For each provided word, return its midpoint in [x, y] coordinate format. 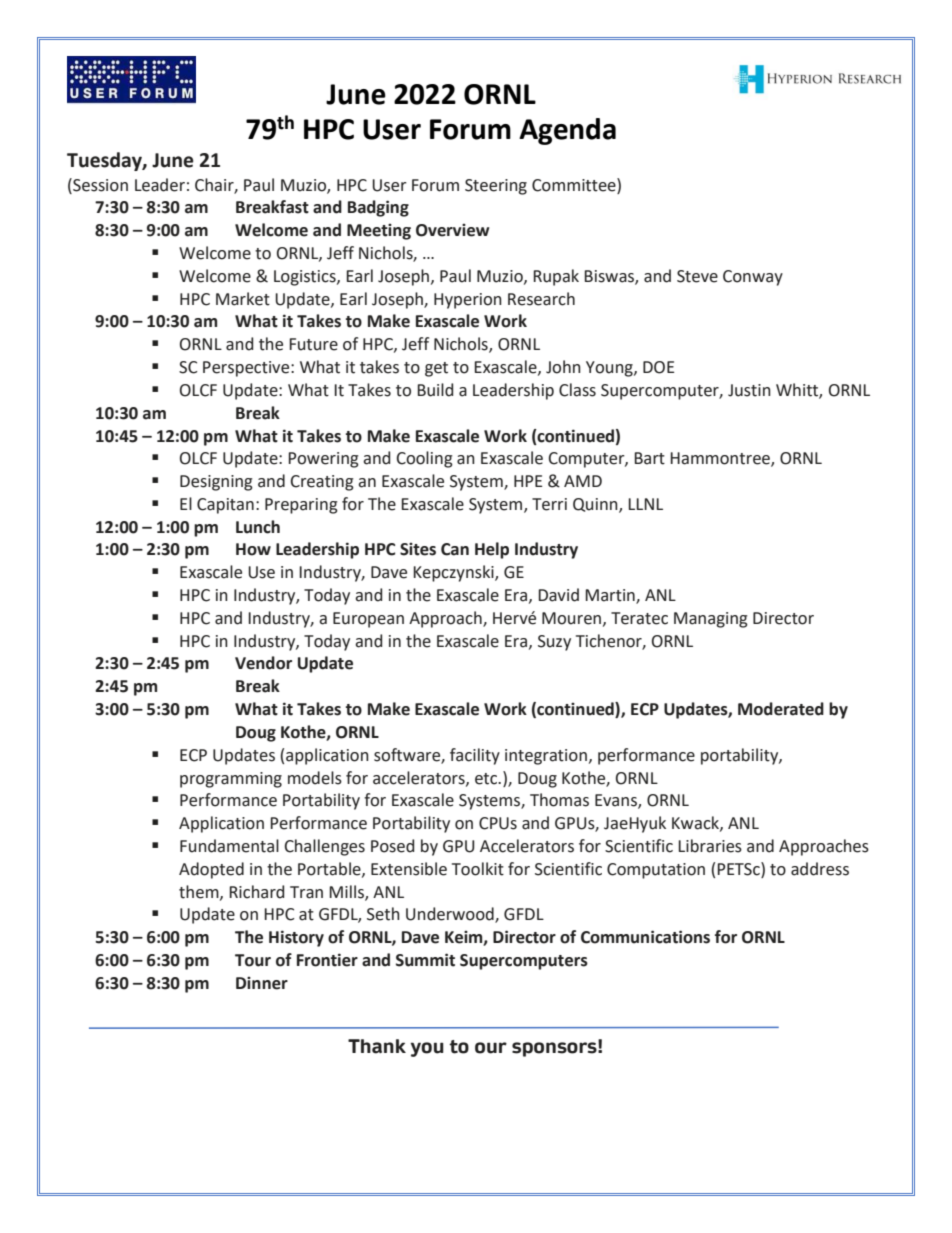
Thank [377, 1046]
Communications [645, 937]
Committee [575, 185]
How [253, 549]
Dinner [262, 983]
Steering [496, 187]
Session [99, 185]
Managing [711, 620]
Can [455, 549]
